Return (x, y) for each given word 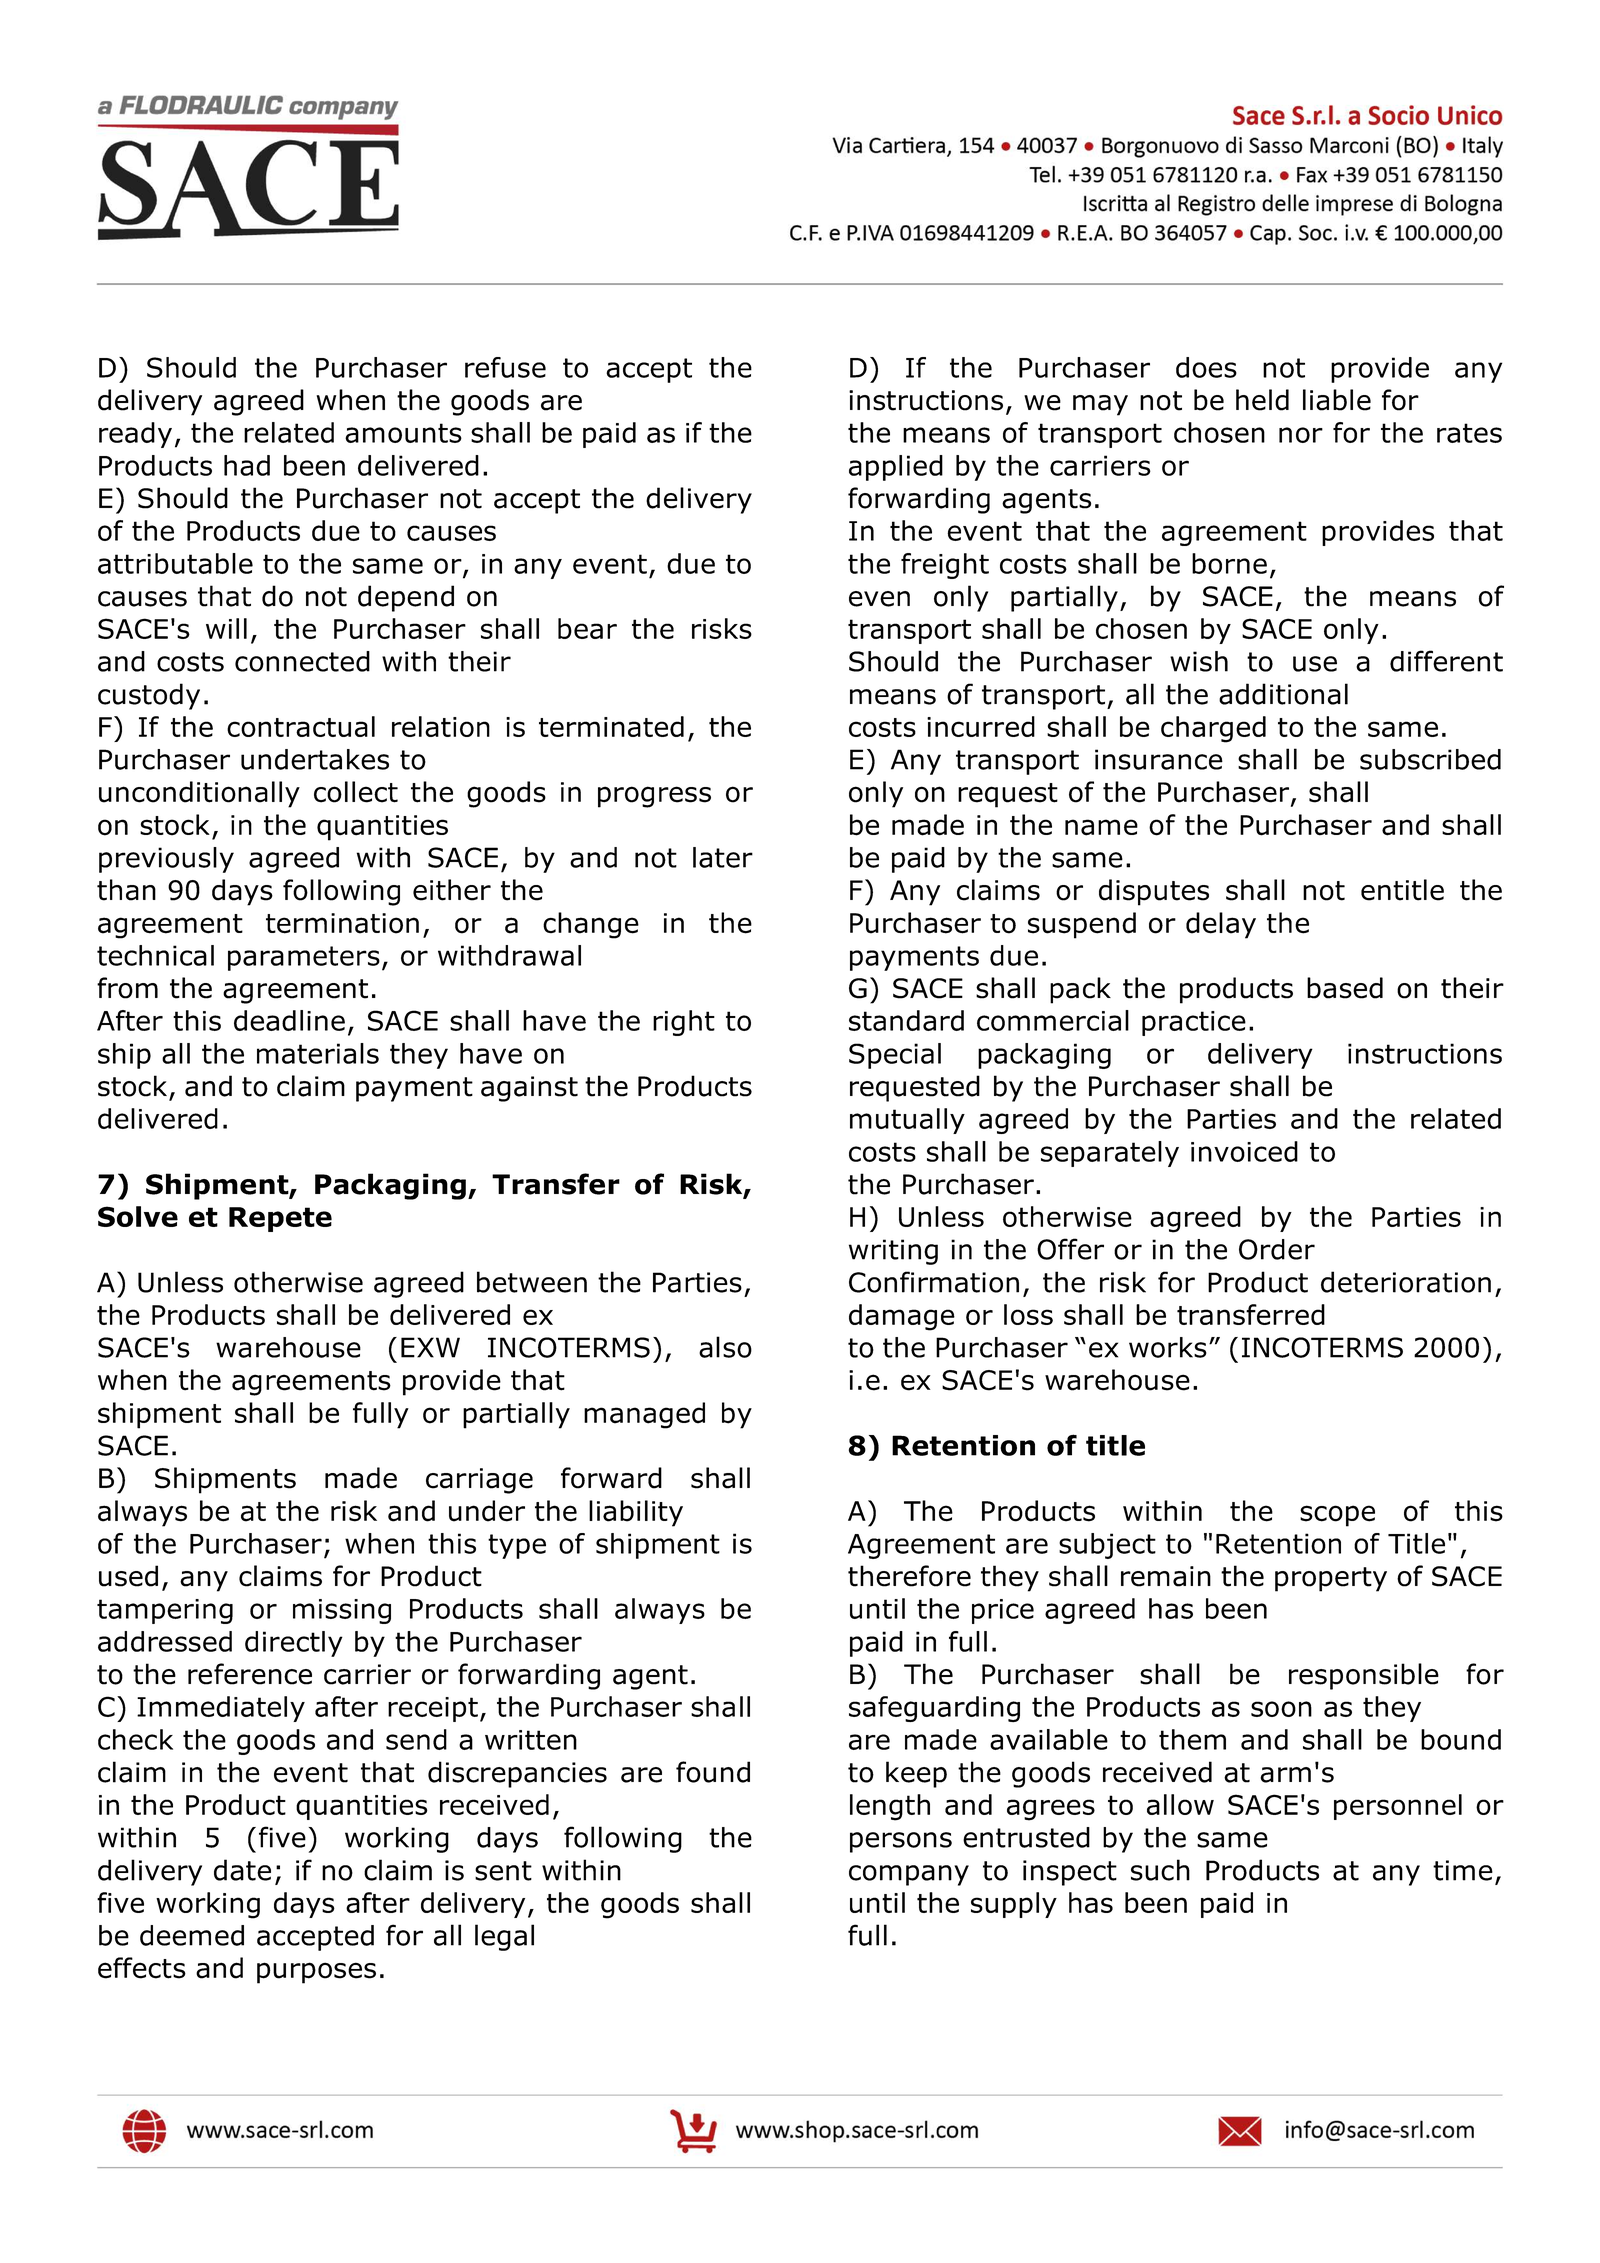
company (909, 1875)
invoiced (1244, 1151)
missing (342, 1611)
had (247, 465)
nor (1301, 435)
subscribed (1430, 759)
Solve (138, 1216)
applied (896, 468)
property (1331, 1579)
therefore (909, 1576)
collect (356, 792)
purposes (316, 1973)
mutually (907, 1121)
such (1160, 1870)
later (723, 857)
